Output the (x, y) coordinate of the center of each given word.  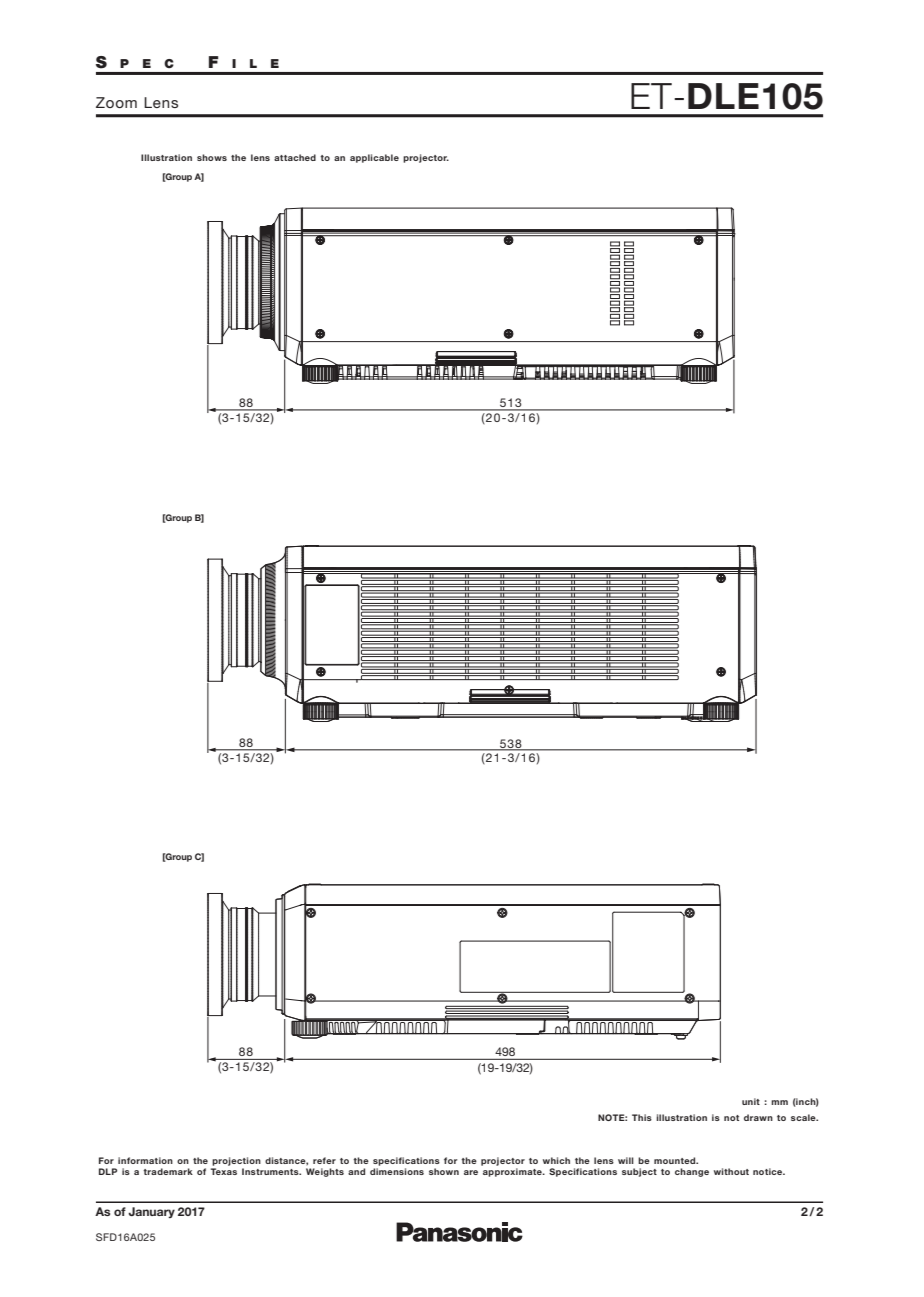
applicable (374, 158)
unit (751, 1101)
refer (324, 1160)
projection (236, 1161)
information (145, 1160)
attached (295, 157)
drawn (758, 1117)
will (626, 1160)
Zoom (116, 102)
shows (212, 157)
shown (444, 1171)
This (642, 1117)
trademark (168, 1171)
